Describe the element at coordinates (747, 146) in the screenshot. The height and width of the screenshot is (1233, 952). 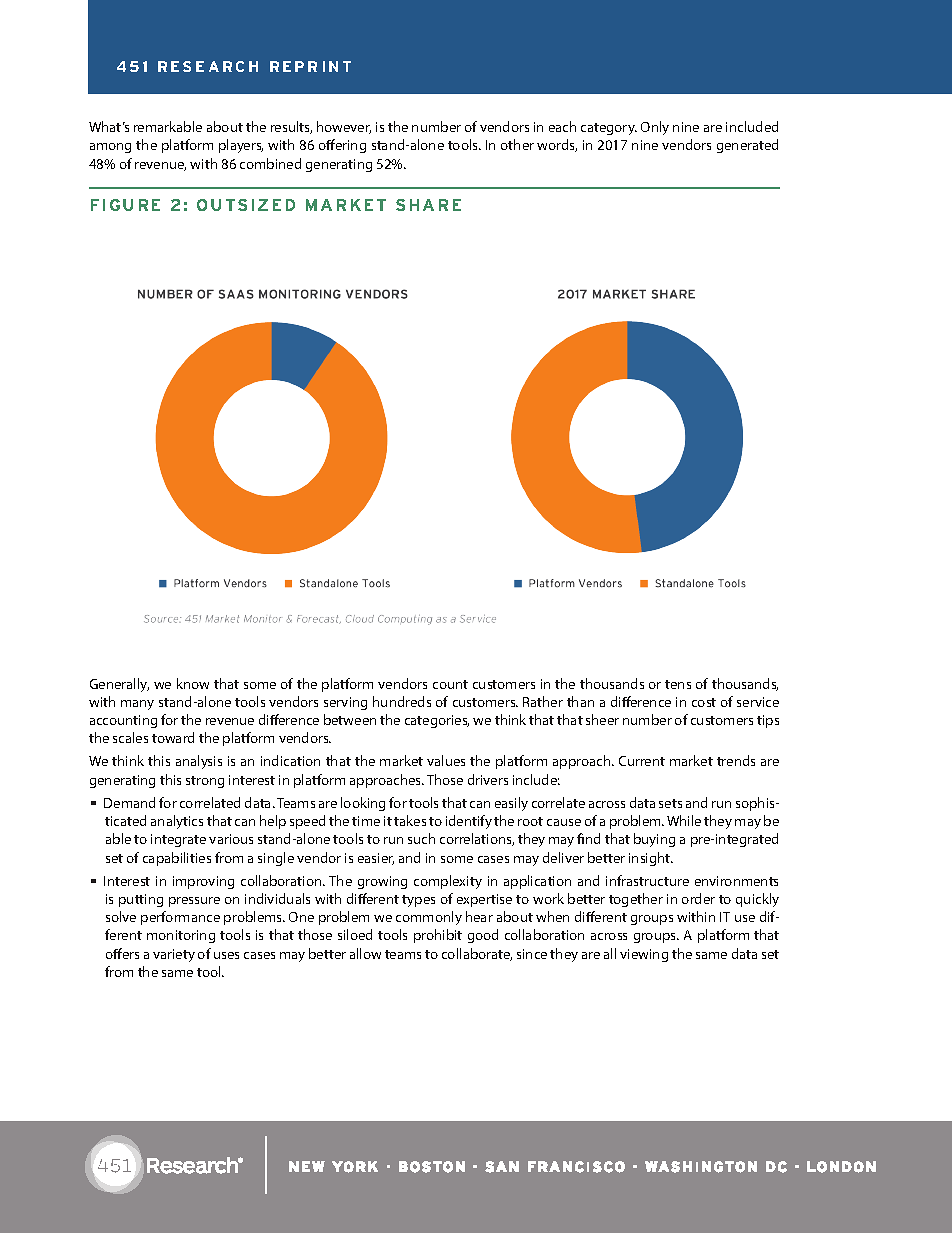
I see `generated` at that location.
